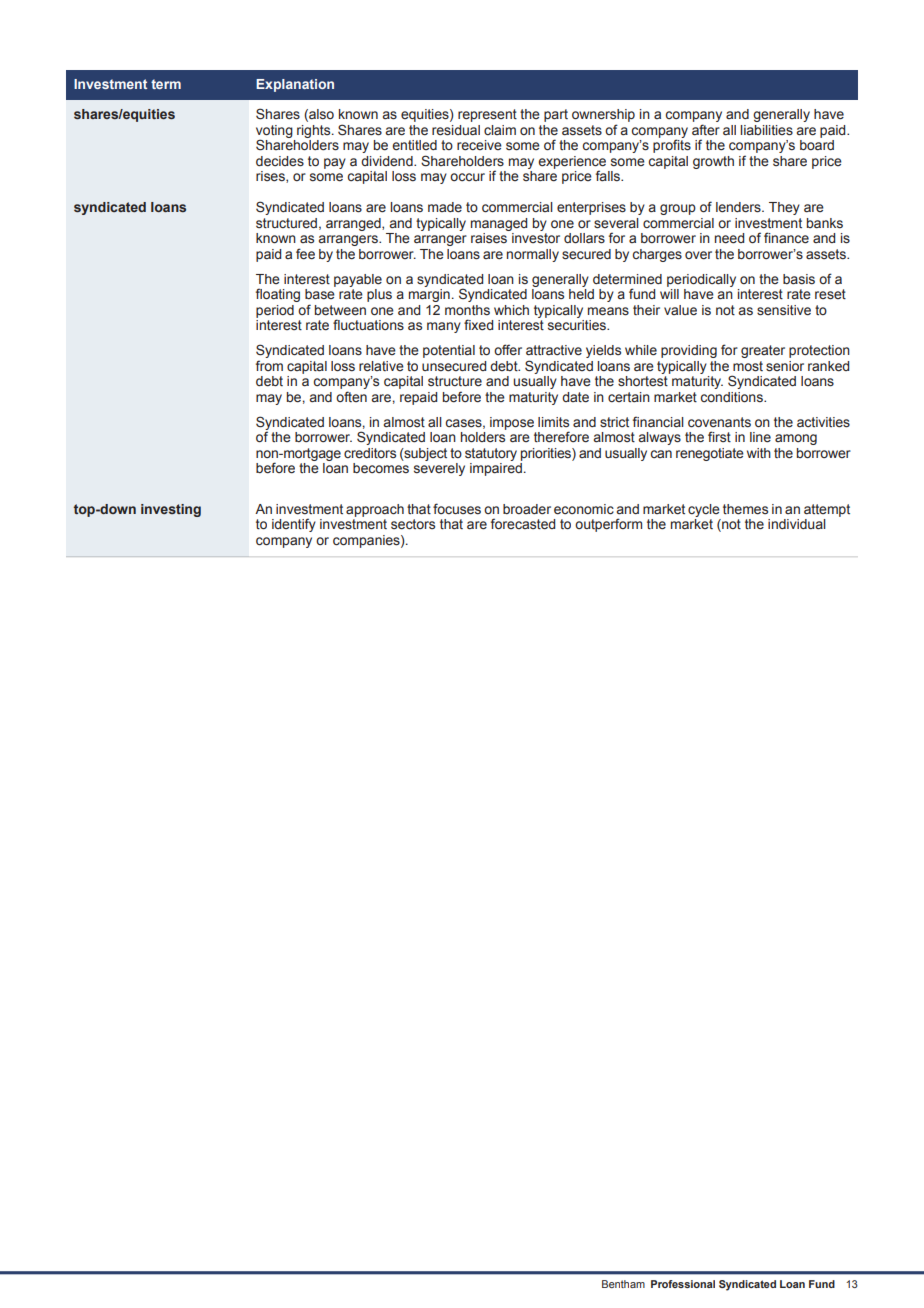 This page has width=924, height=1308. What do you see at coordinates (274, 132) in the page?
I see `voting` at bounding box center [274, 132].
